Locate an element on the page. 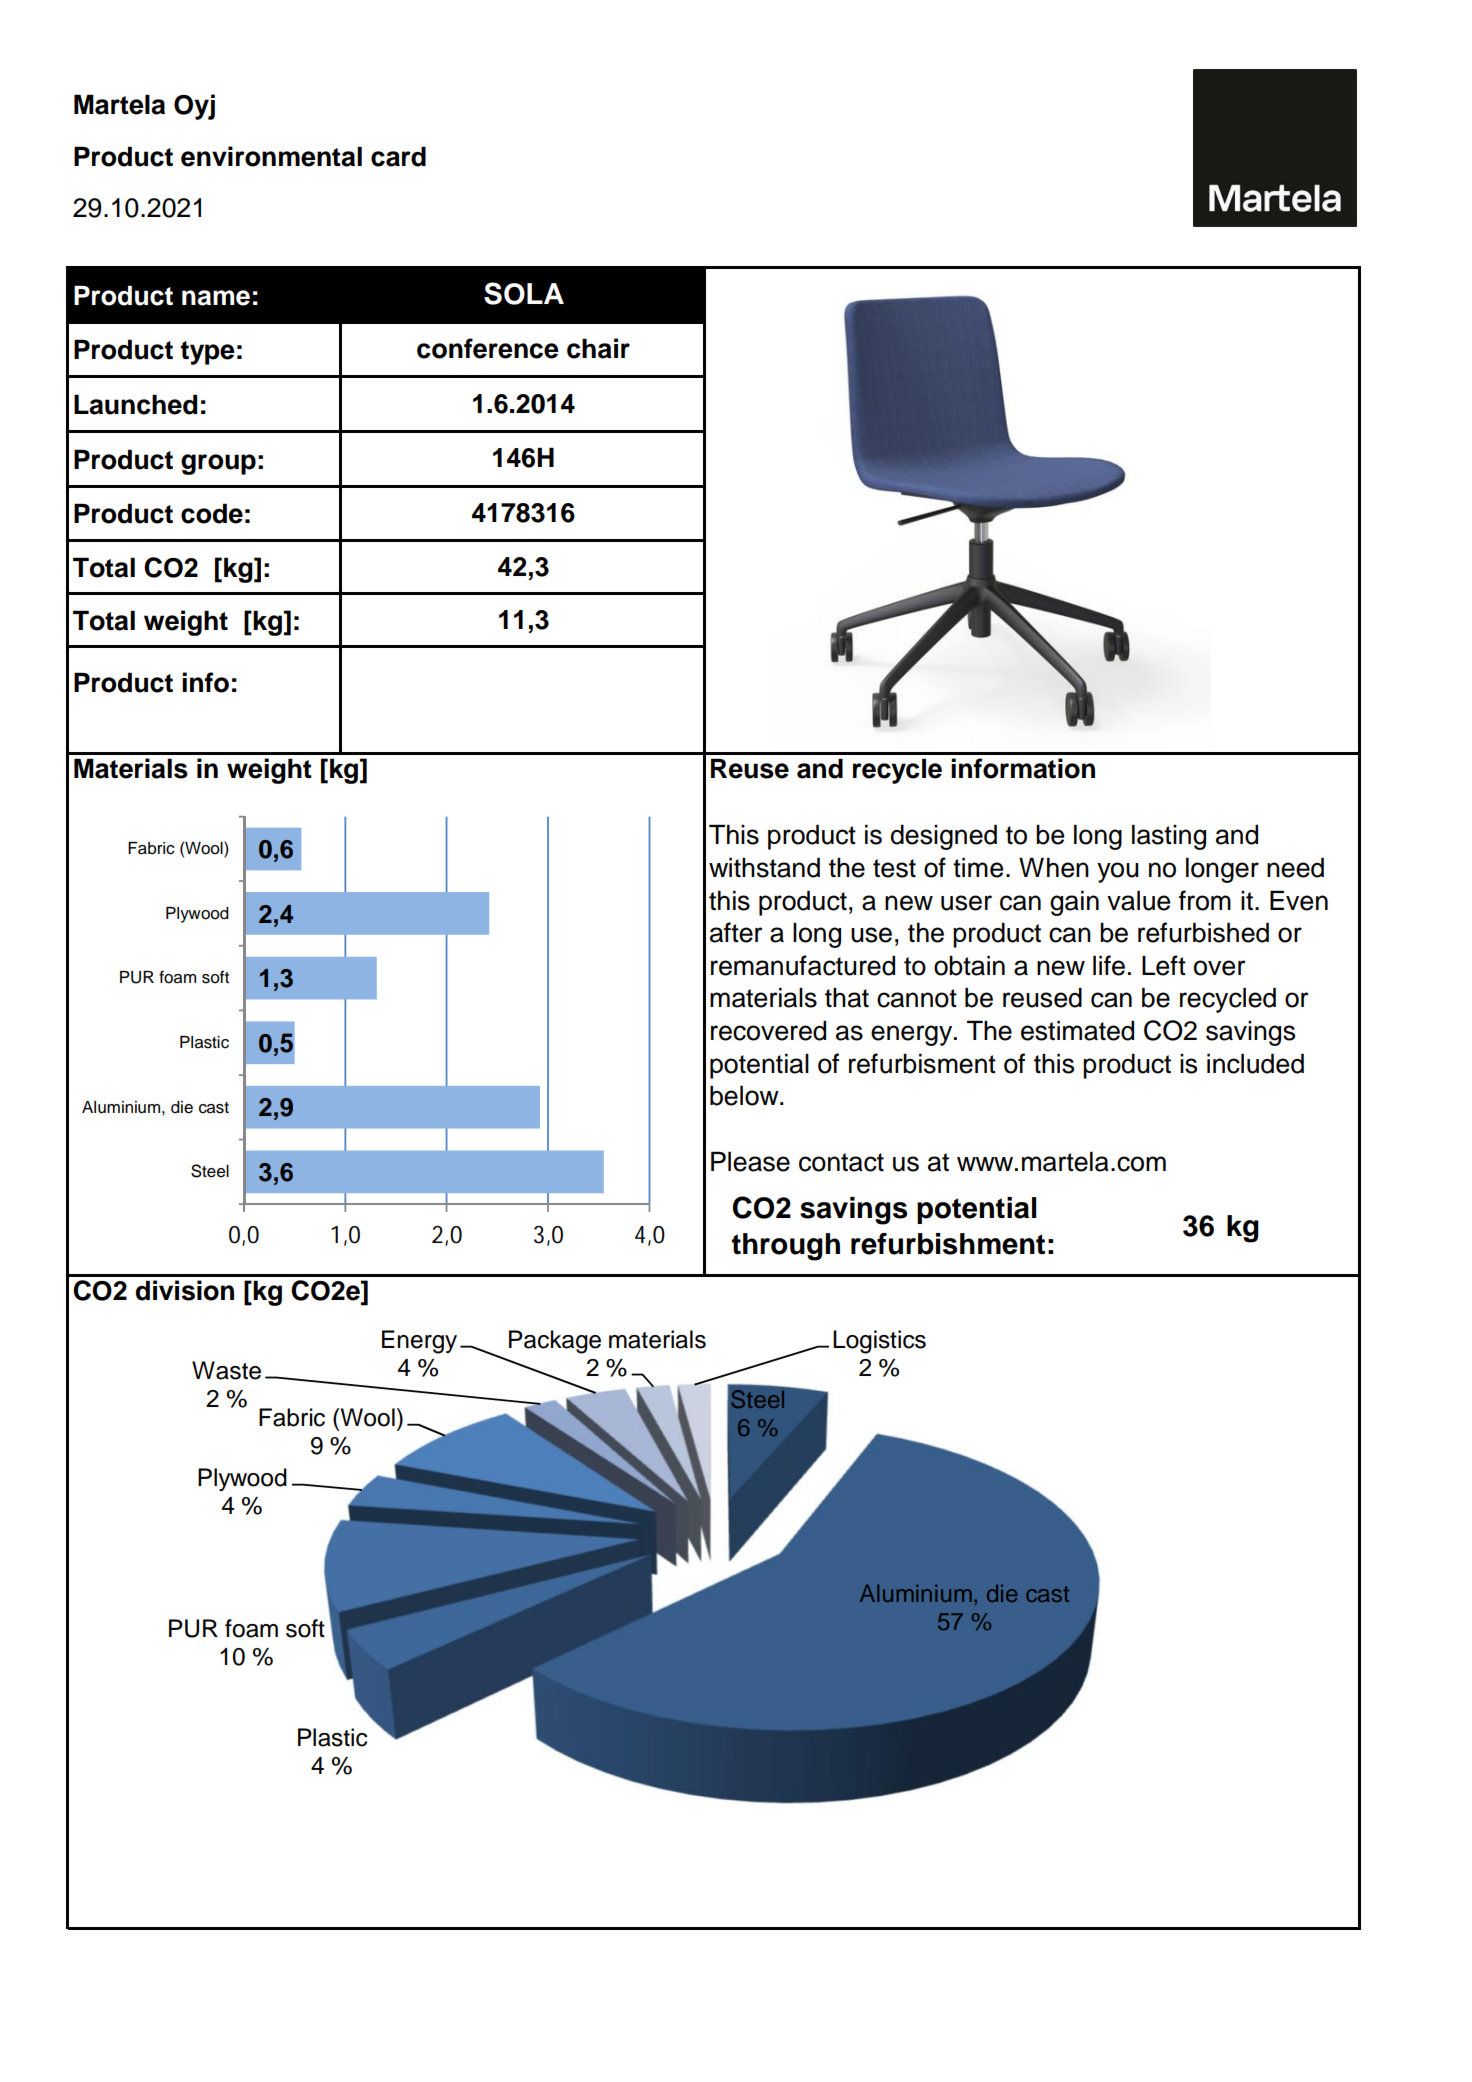 This document has height=2082, width=1472. chair is located at coordinates (598, 348).
